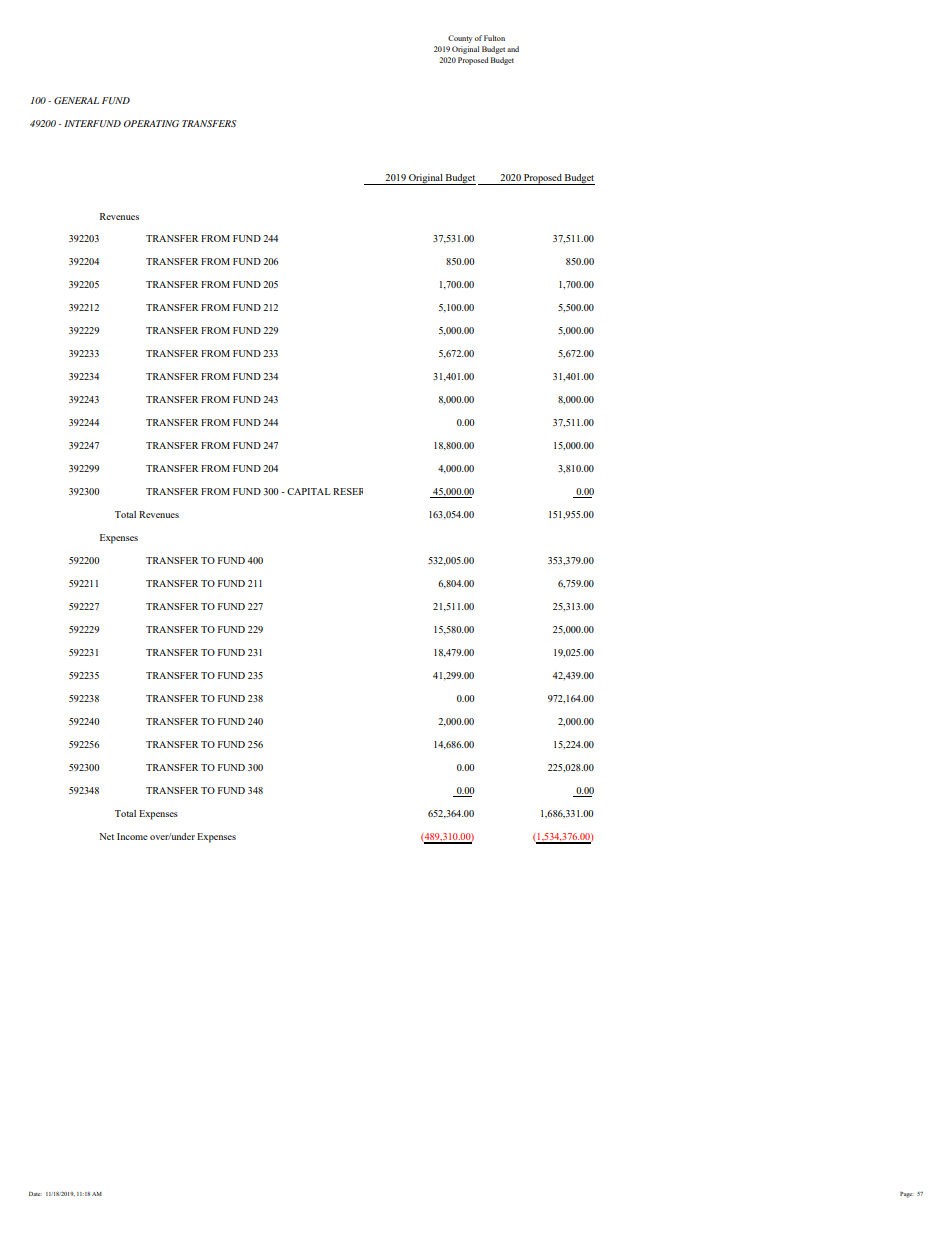  I want to click on and, so click(513, 49).
